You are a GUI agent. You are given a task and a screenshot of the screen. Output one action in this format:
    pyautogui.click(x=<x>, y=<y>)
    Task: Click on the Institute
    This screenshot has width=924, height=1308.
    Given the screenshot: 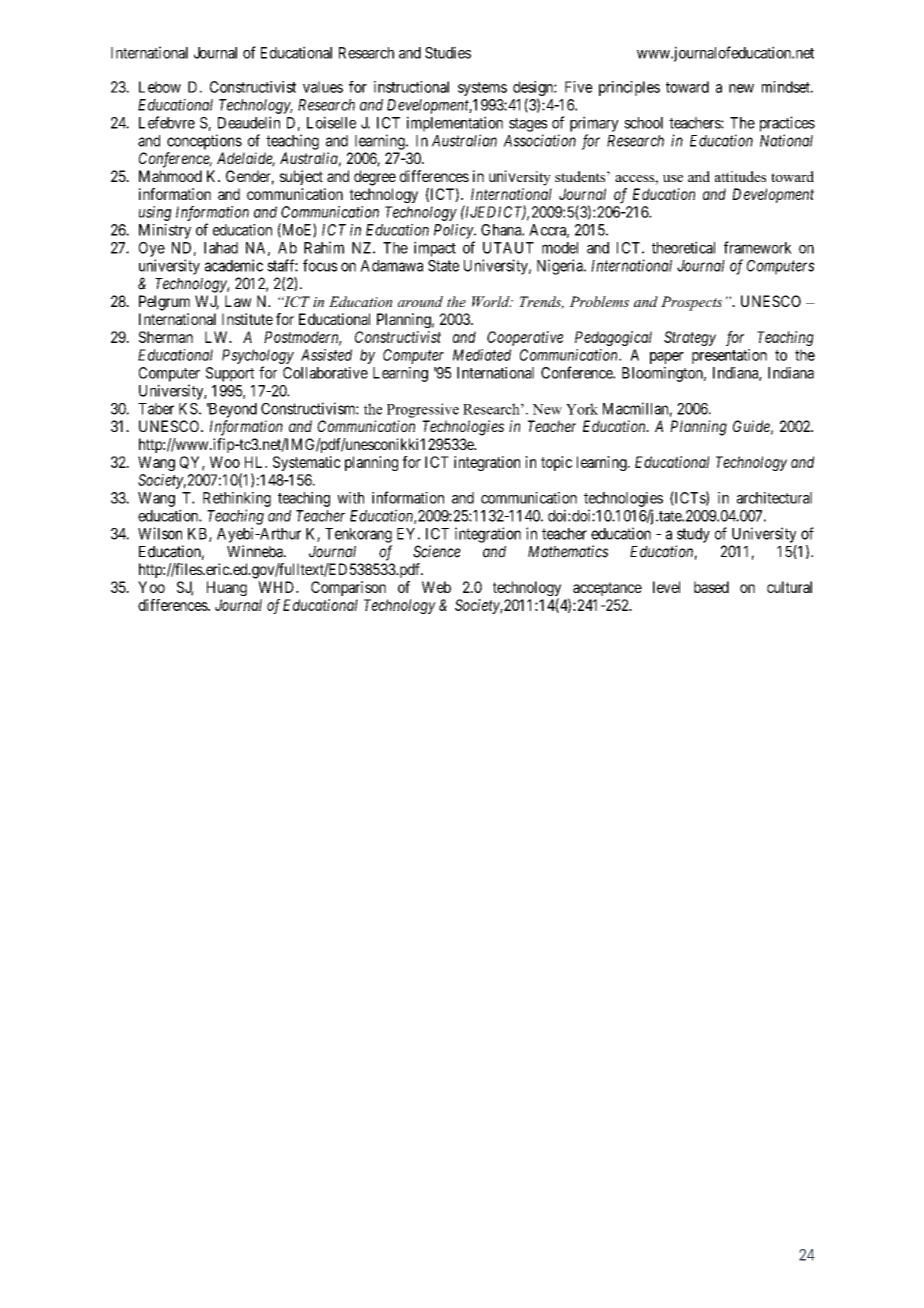 What is the action you would take?
    pyautogui.click(x=247, y=319)
